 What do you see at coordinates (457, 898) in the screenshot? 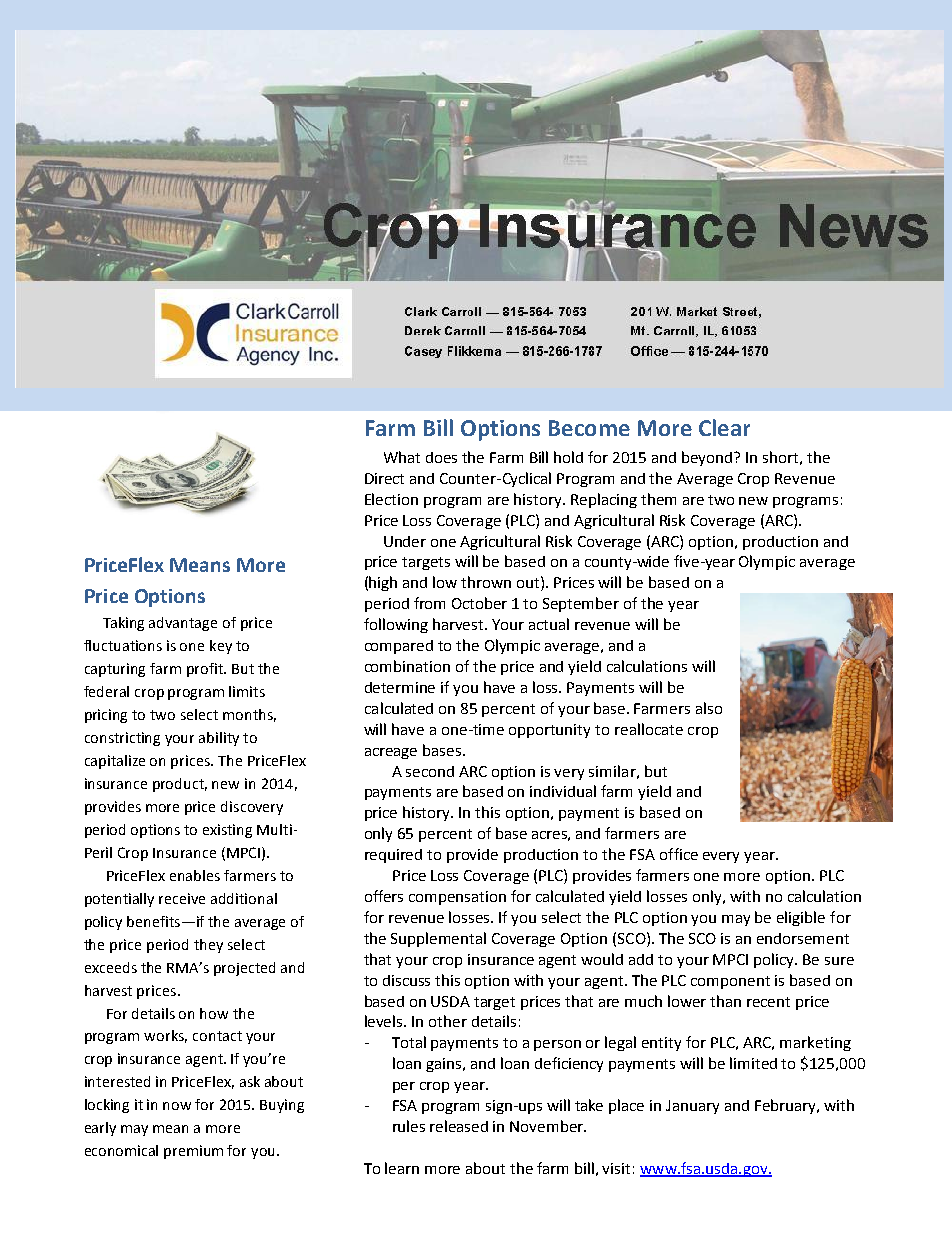
I see `compensation` at bounding box center [457, 898].
